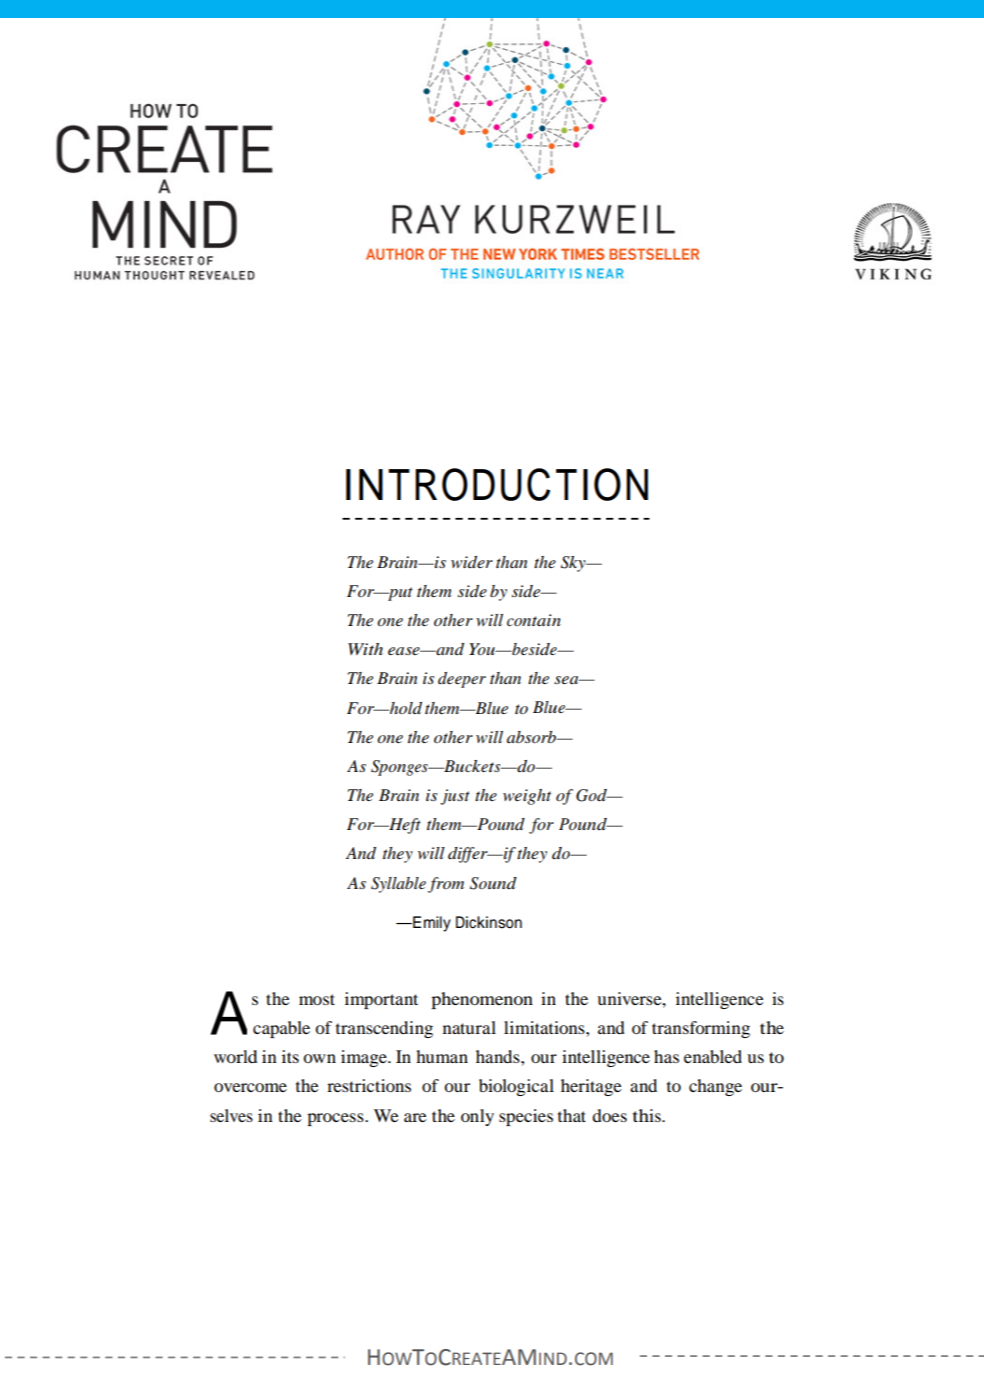  What do you see at coordinates (648, 1115) in the image?
I see `this` at bounding box center [648, 1115].
